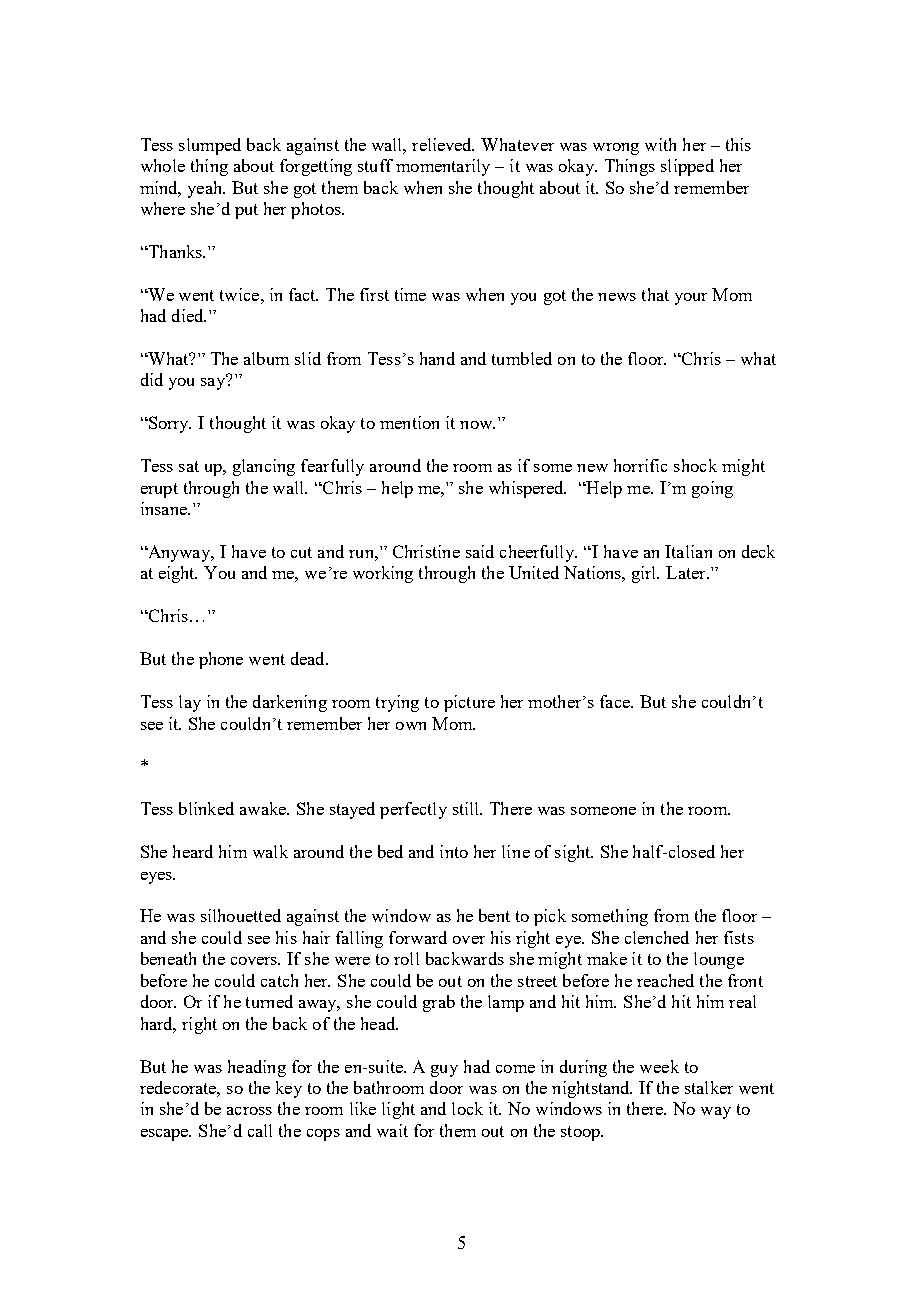  What do you see at coordinates (687, 167) in the image?
I see `slipped` at bounding box center [687, 167].
